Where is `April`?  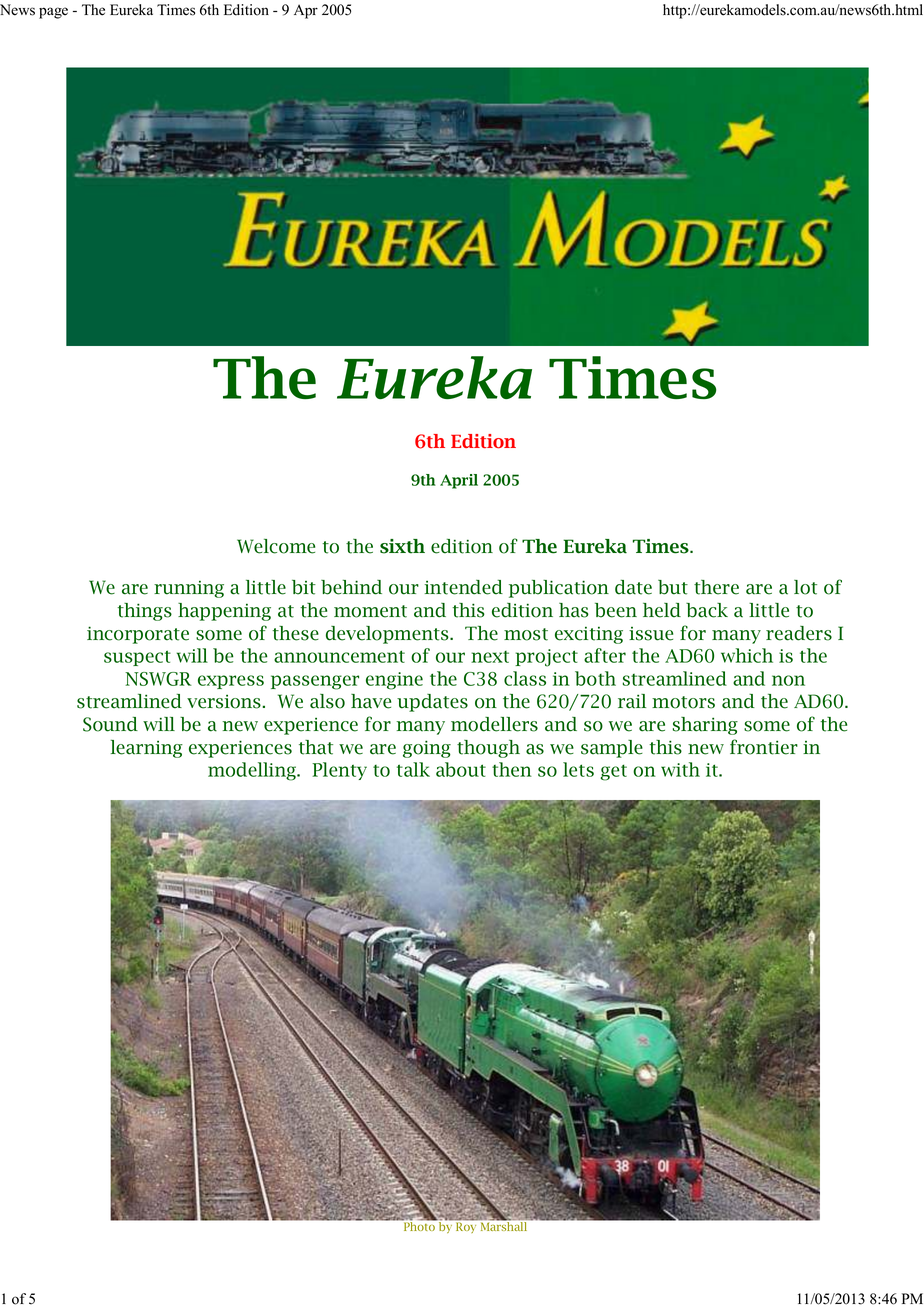 April is located at coordinates (459, 481).
